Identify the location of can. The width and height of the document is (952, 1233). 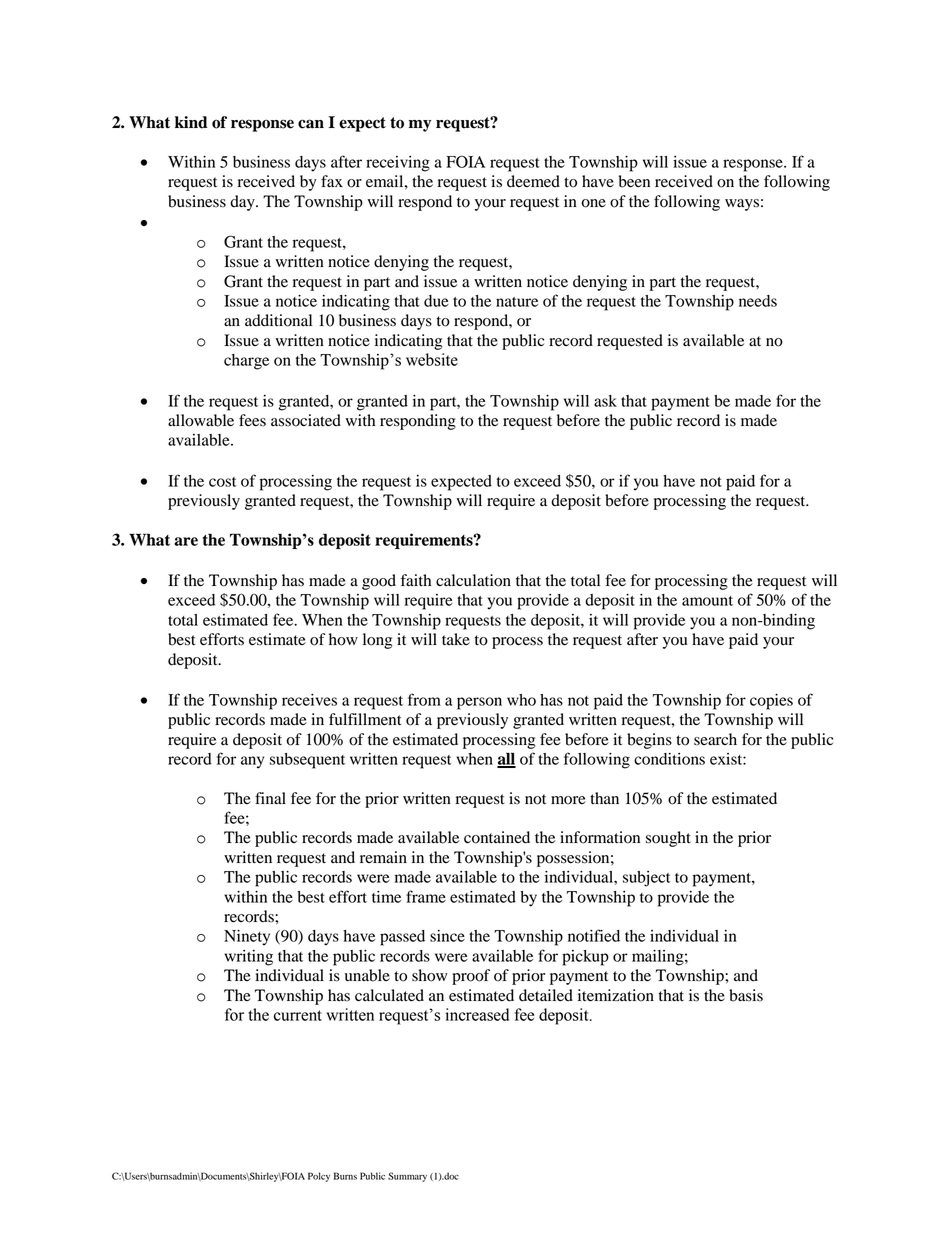
(311, 124).
